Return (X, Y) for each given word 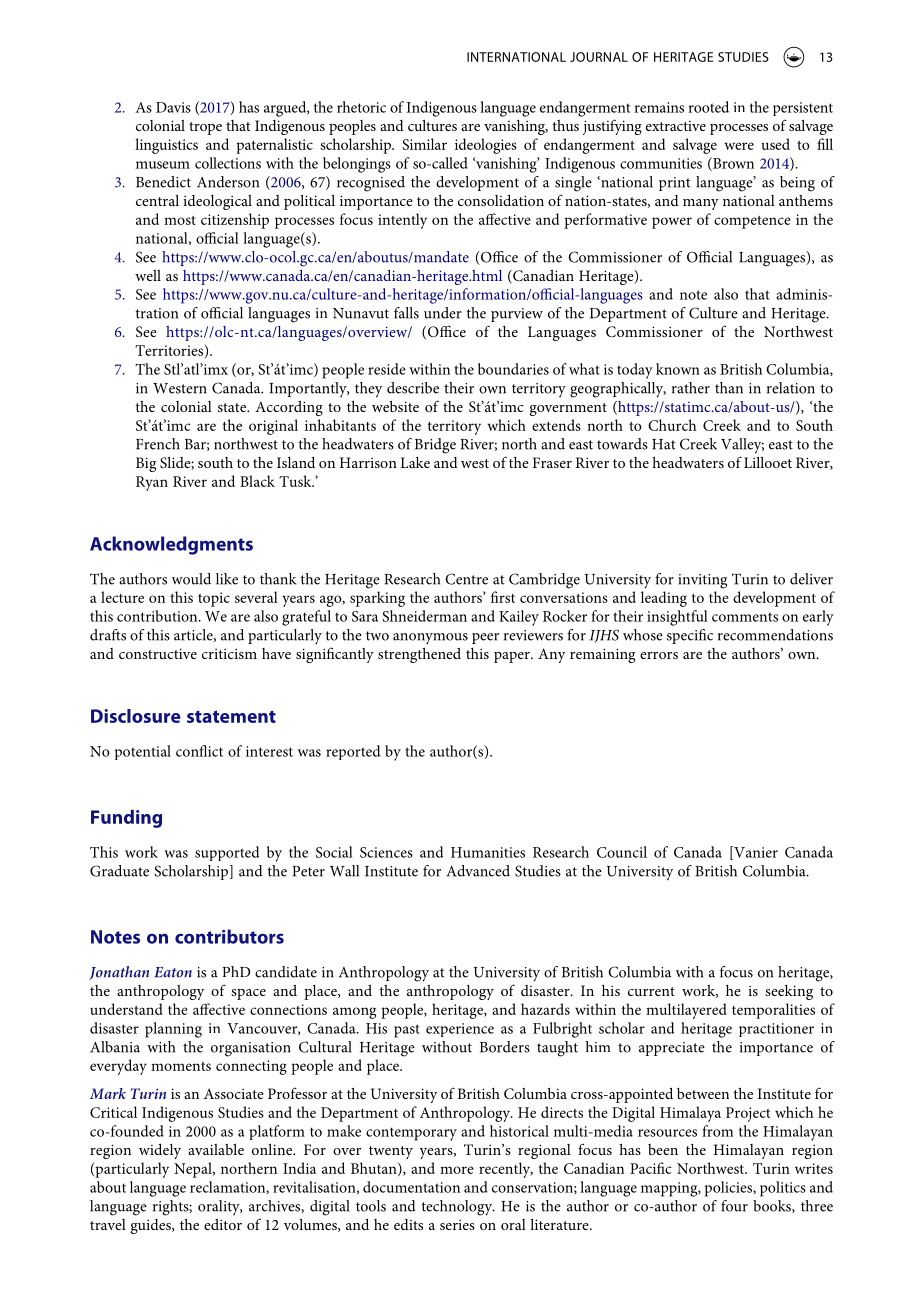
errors (659, 655)
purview (517, 315)
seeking (789, 992)
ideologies (486, 146)
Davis (173, 107)
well (148, 275)
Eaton (173, 972)
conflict (199, 751)
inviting (702, 581)
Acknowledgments (171, 545)
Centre (466, 579)
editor (223, 1224)
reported (353, 752)
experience (460, 1030)
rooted (708, 107)
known (678, 369)
